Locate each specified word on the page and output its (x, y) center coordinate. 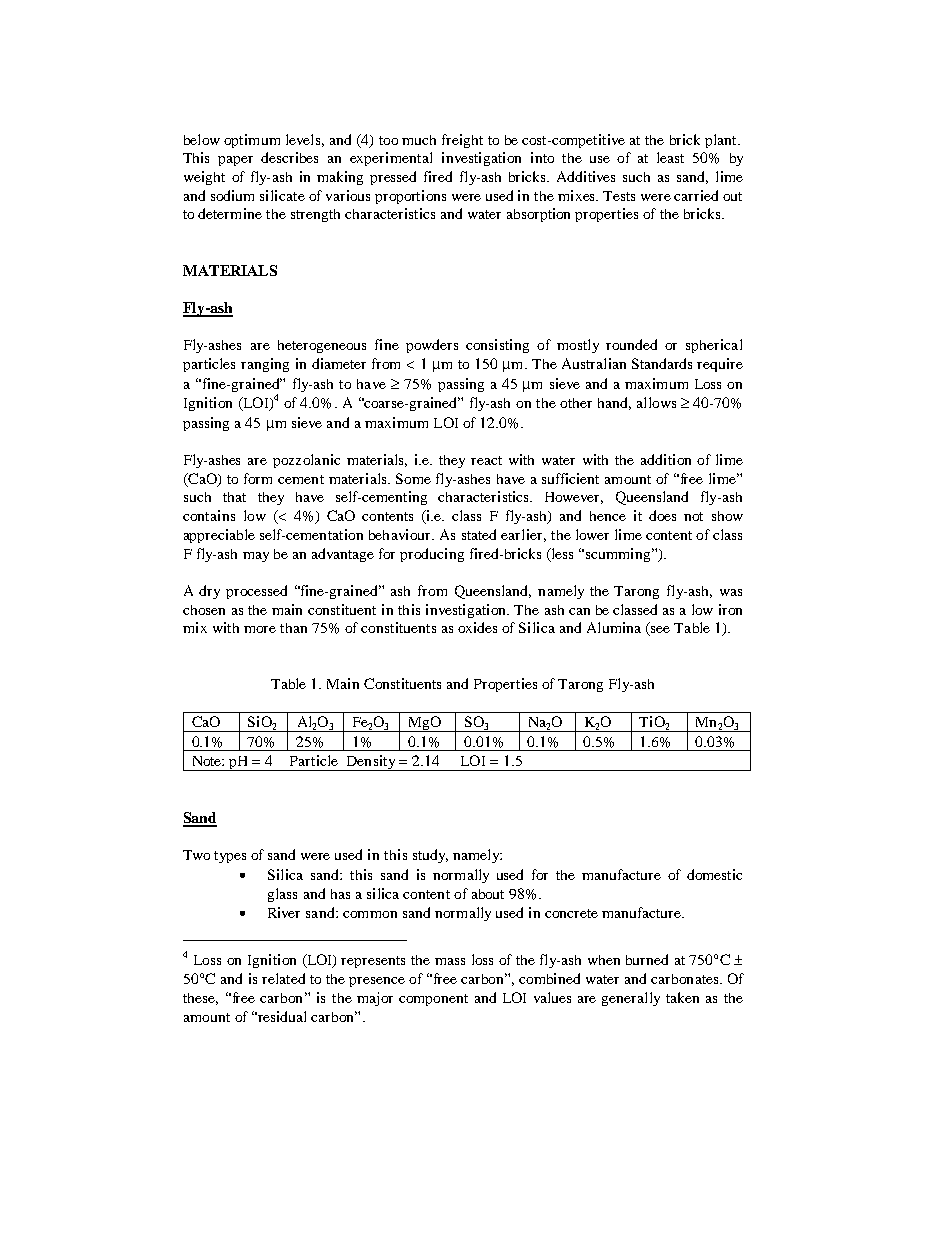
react (486, 460)
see (660, 629)
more (260, 629)
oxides (477, 627)
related (283, 978)
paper (235, 161)
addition (666, 459)
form (258, 478)
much (419, 140)
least (670, 157)
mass (450, 961)
